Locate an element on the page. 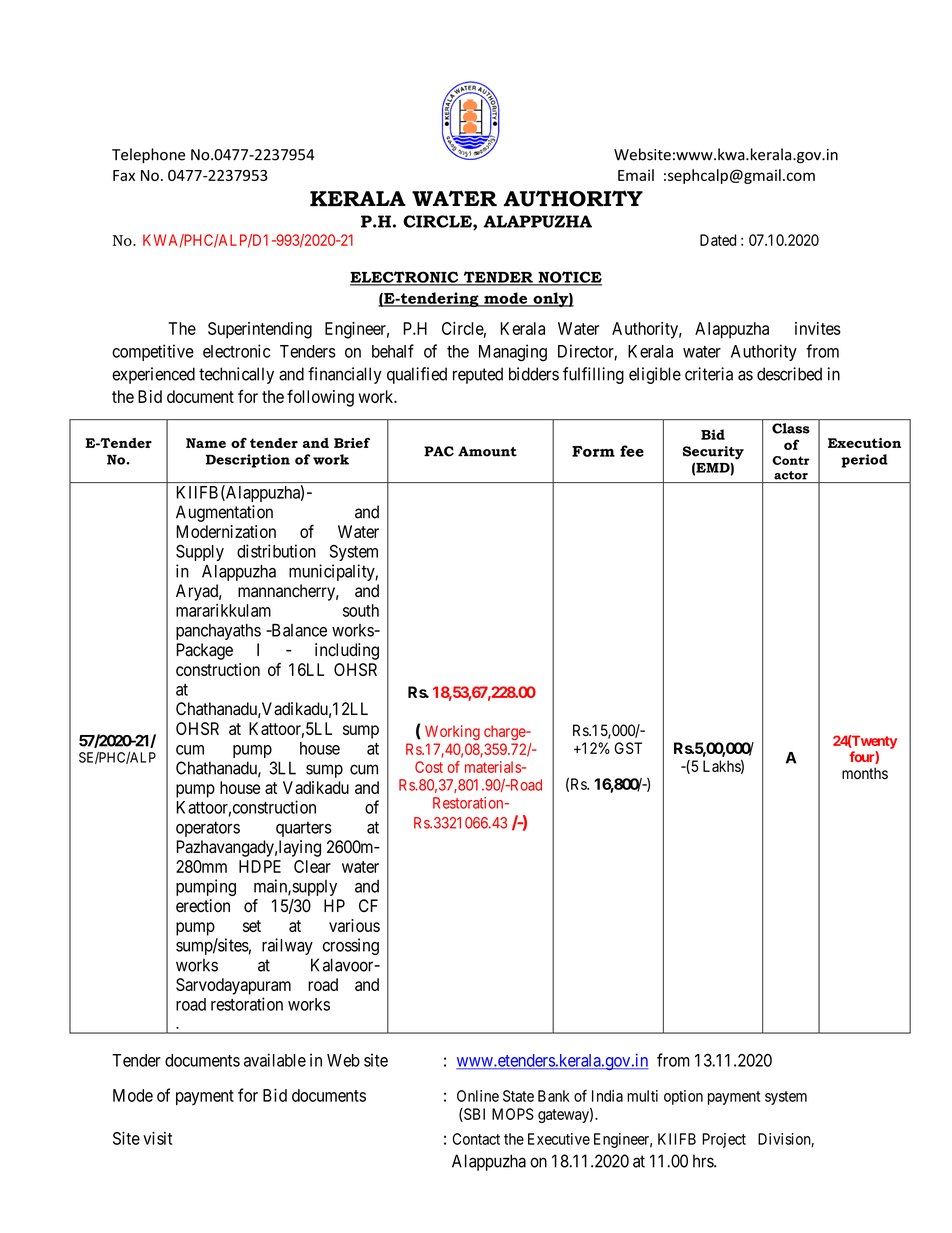 The image size is (952, 1233). Description is located at coordinates (248, 461).
